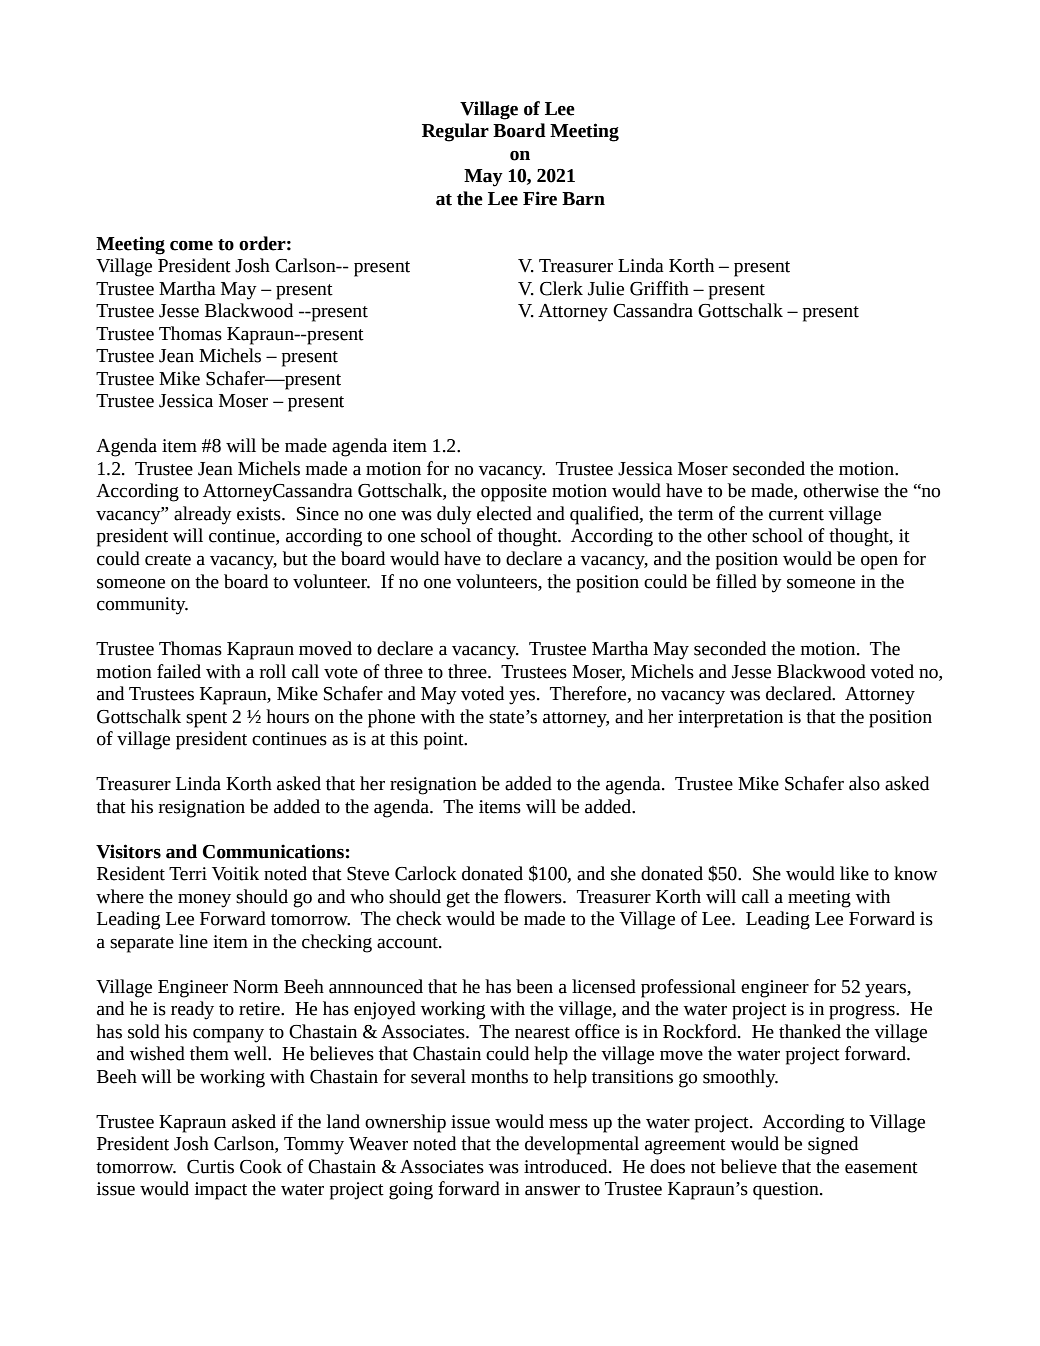  What do you see at coordinates (534, 896) in the screenshot?
I see `flowers` at bounding box center [534, 896].
